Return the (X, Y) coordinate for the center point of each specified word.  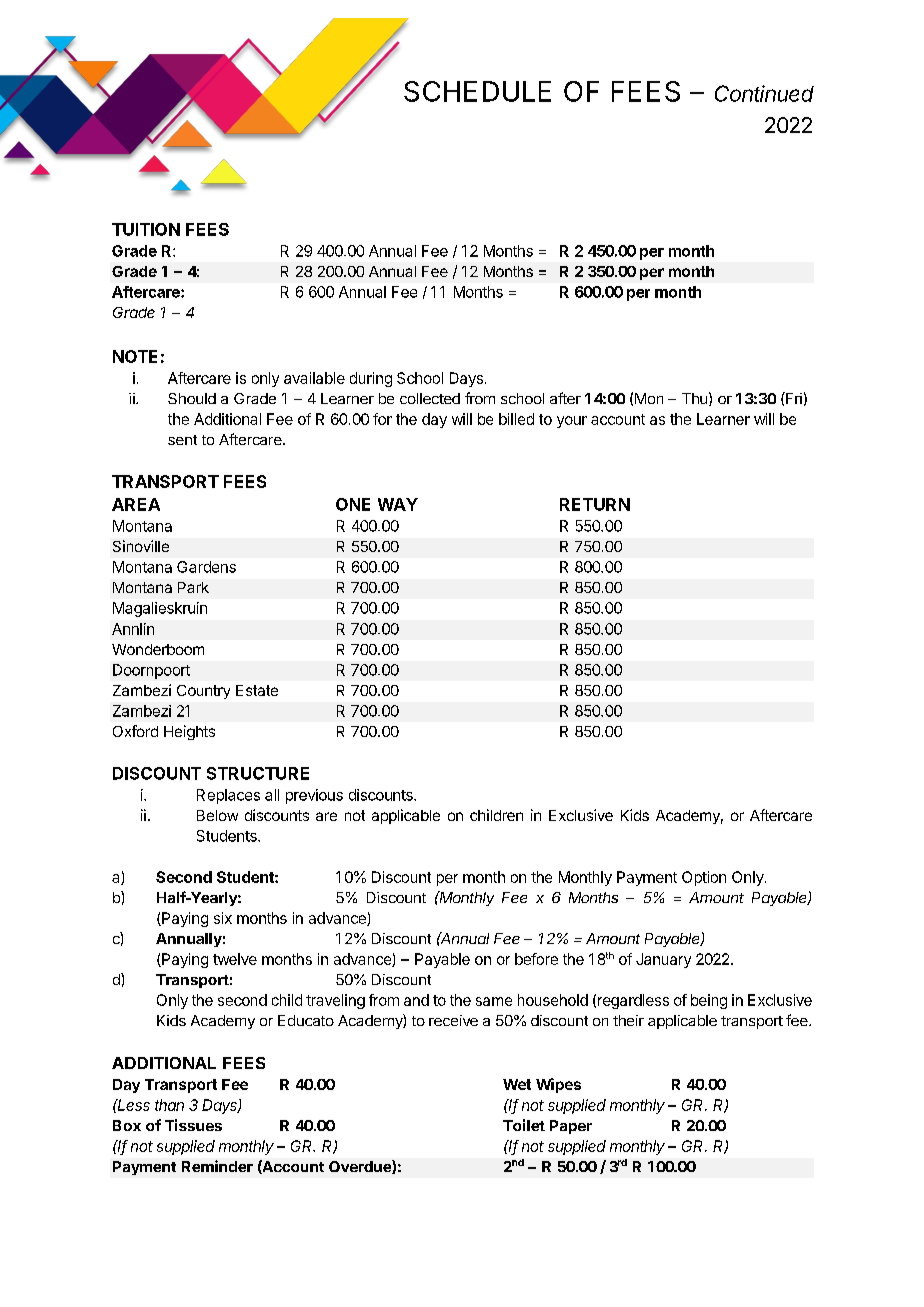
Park (193, 587)
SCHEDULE (477, 91)
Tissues (193, 1125)
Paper (571, 1127)
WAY (398, 504)
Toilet (524, 1125)
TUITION (146, 229)
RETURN (595, 504)
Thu (694, 398)
